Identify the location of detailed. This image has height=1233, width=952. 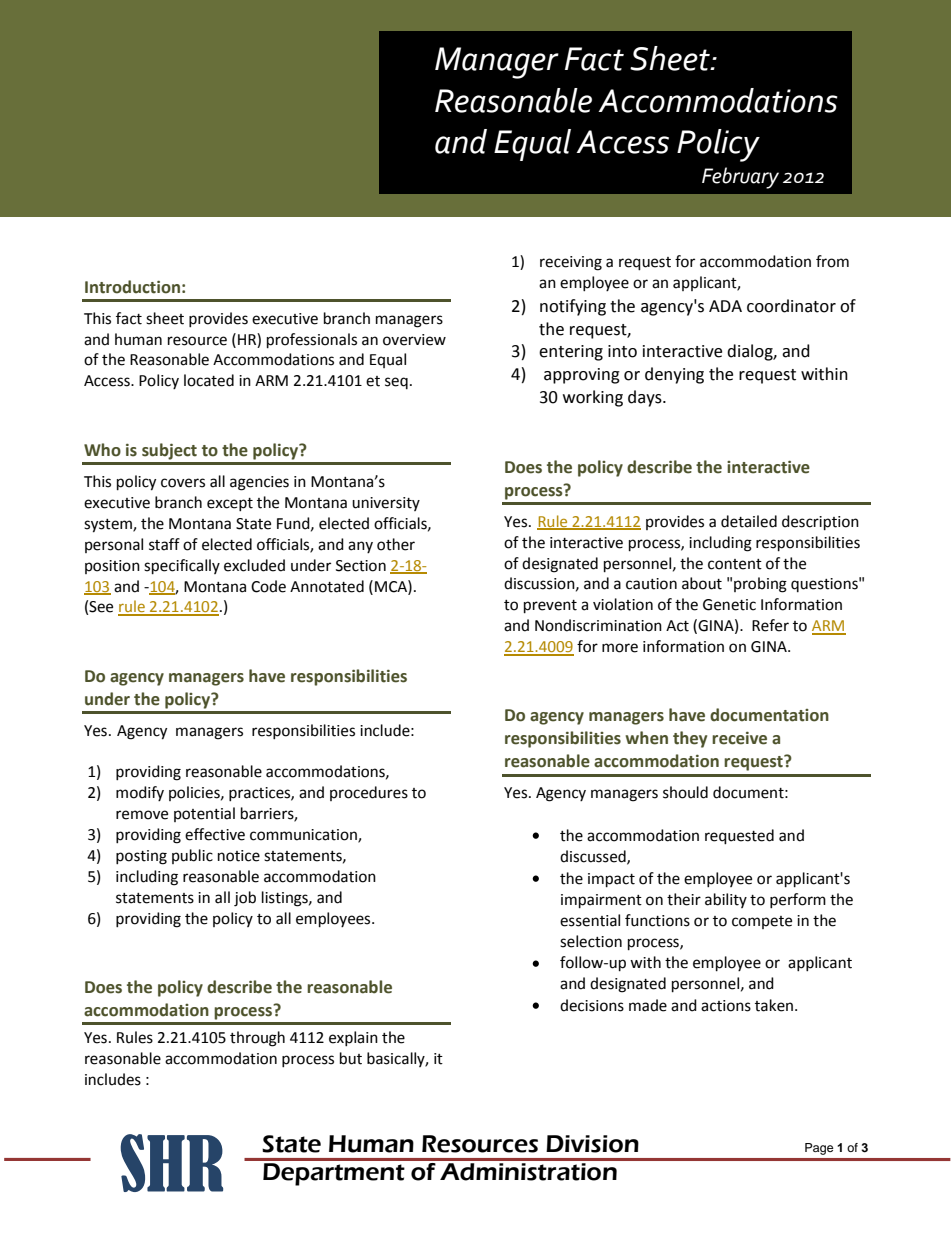
(749, 521).
